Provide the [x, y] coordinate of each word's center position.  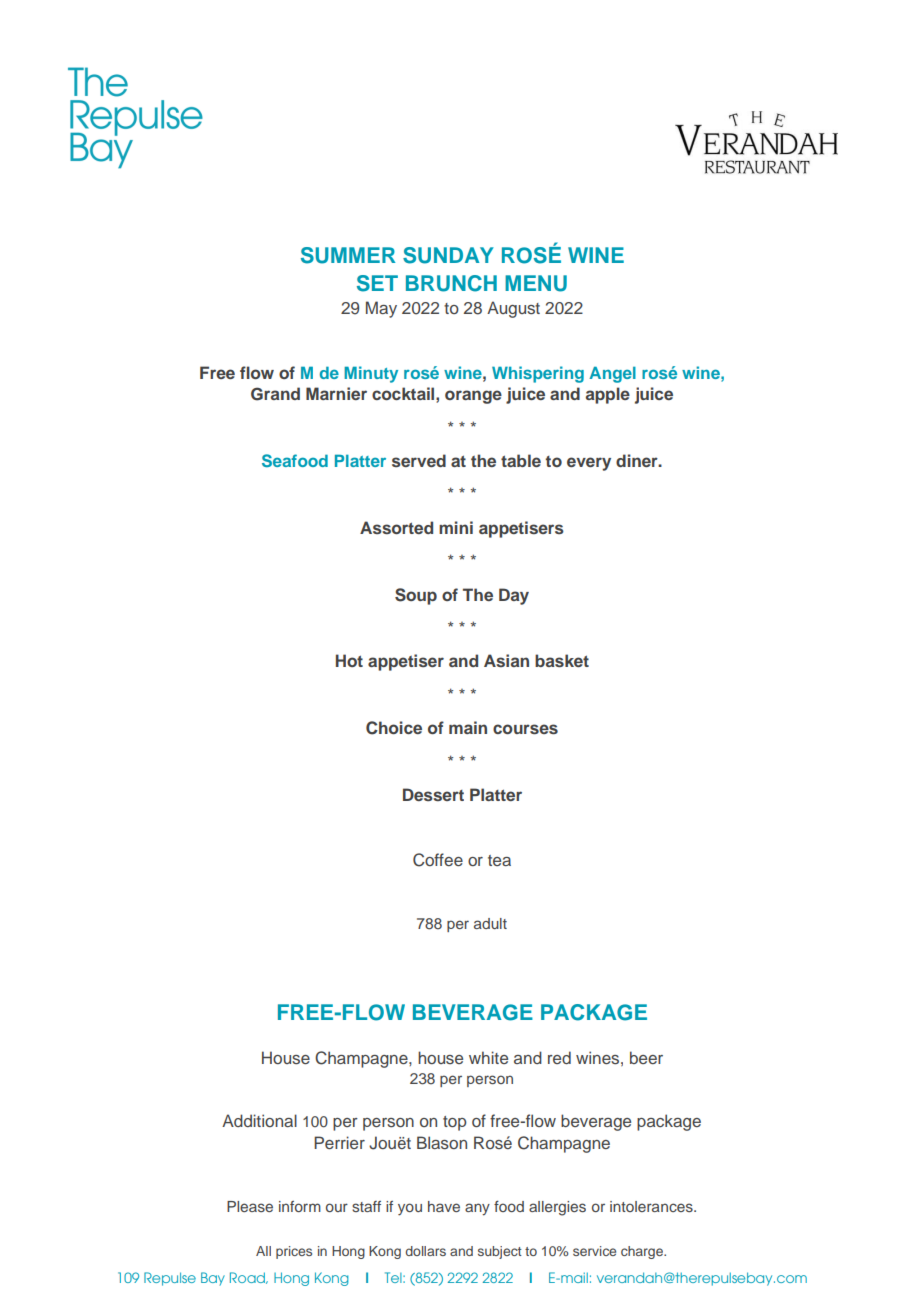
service [594, 1251]
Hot [349, 660]
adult [490, 923]
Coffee [438, 860]
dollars [426, 1251]
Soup [416, 596]
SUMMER [348, 255]
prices [294, 1252]
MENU [536, 283]
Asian [506, 660]
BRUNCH [451, 283]
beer [646, 1057]
